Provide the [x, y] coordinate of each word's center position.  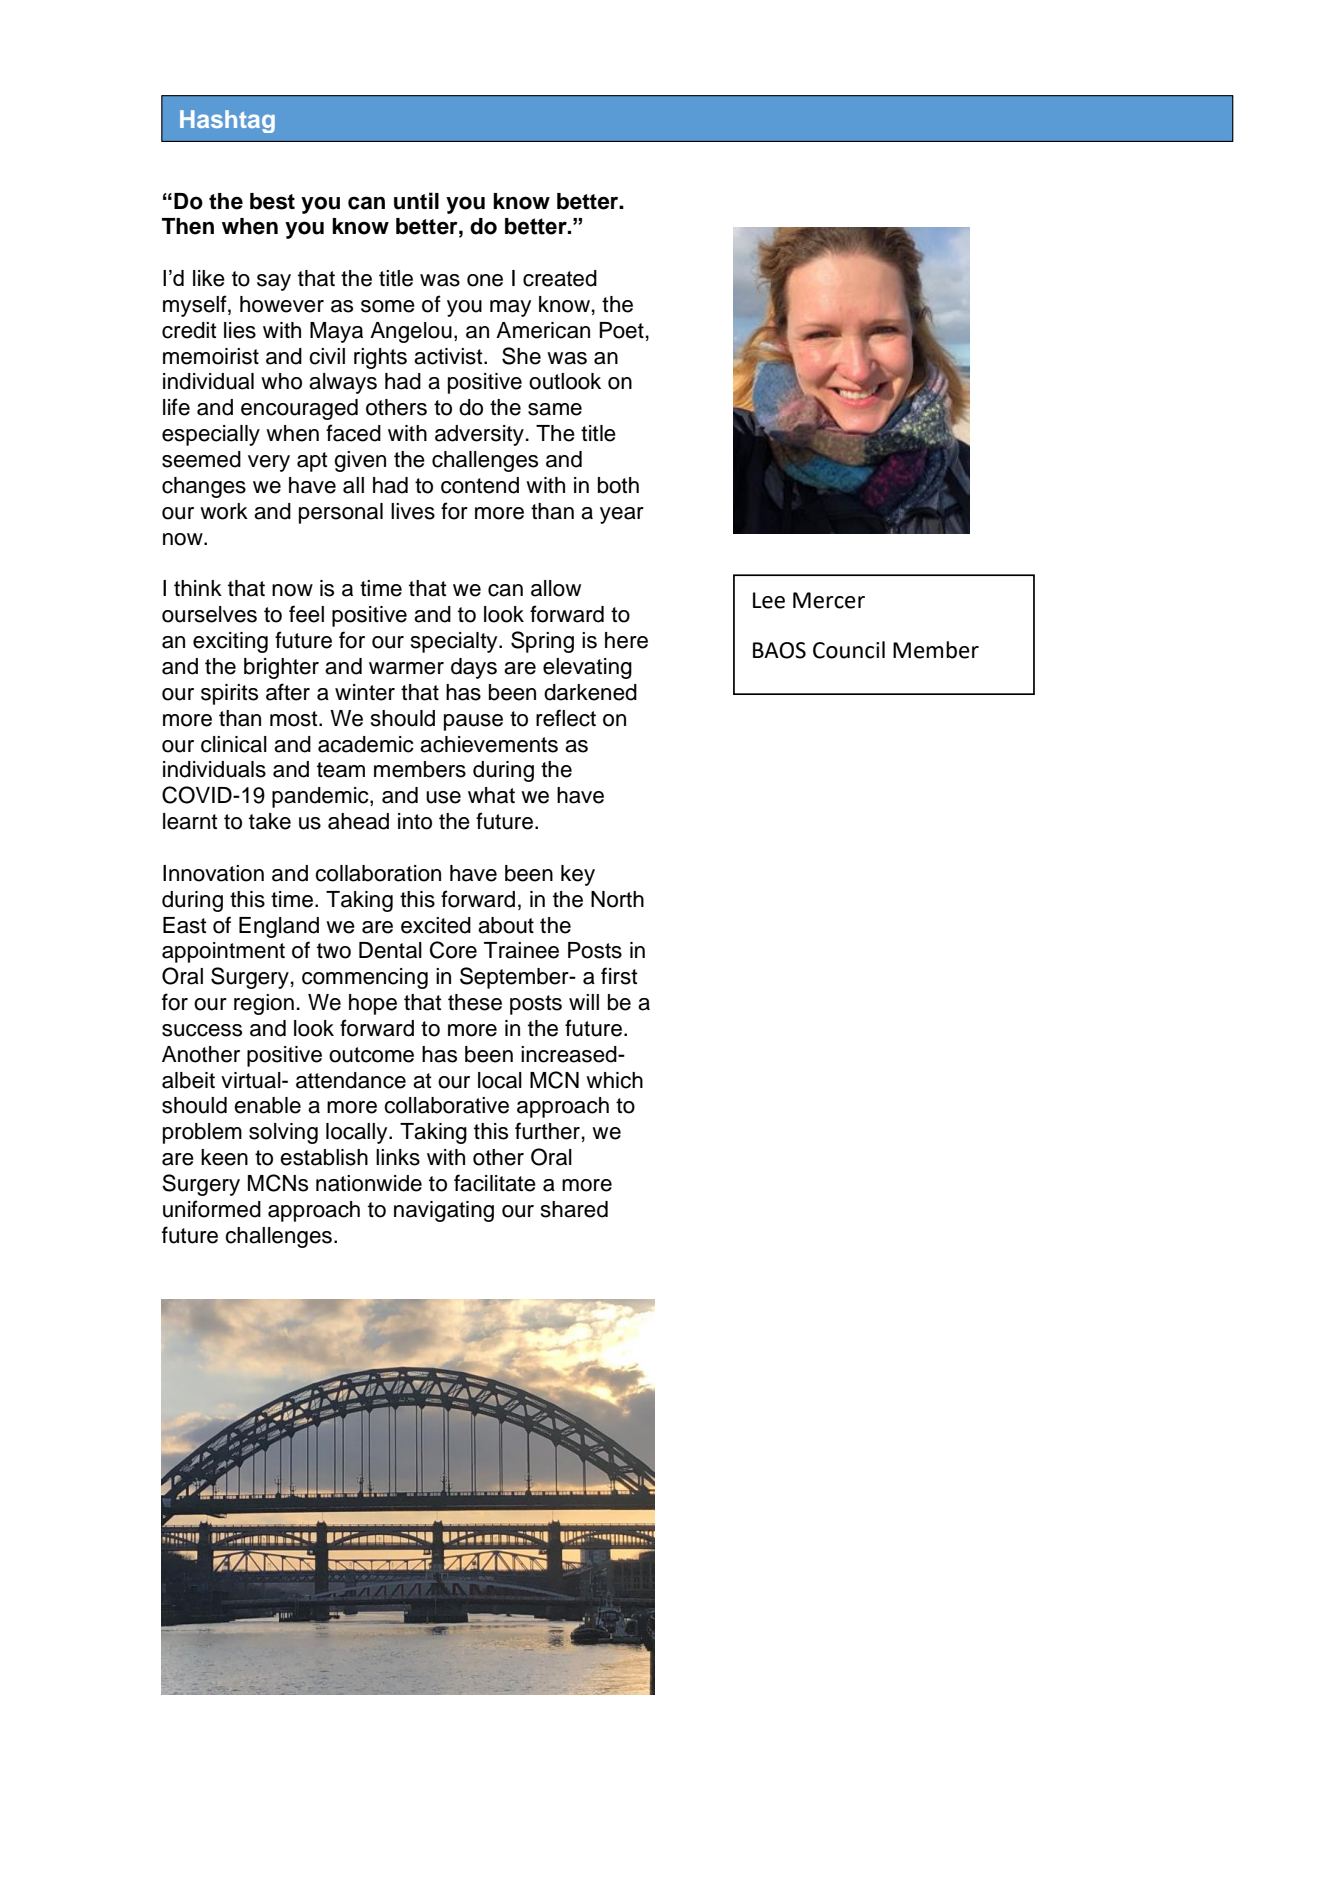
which [614, 1080]
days [474, 668]
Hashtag [227, 121]
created [560, 278]
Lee [769, 600]
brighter [281, 668]
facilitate [495, 1183]
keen [224, 1157]
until [416, 201]
